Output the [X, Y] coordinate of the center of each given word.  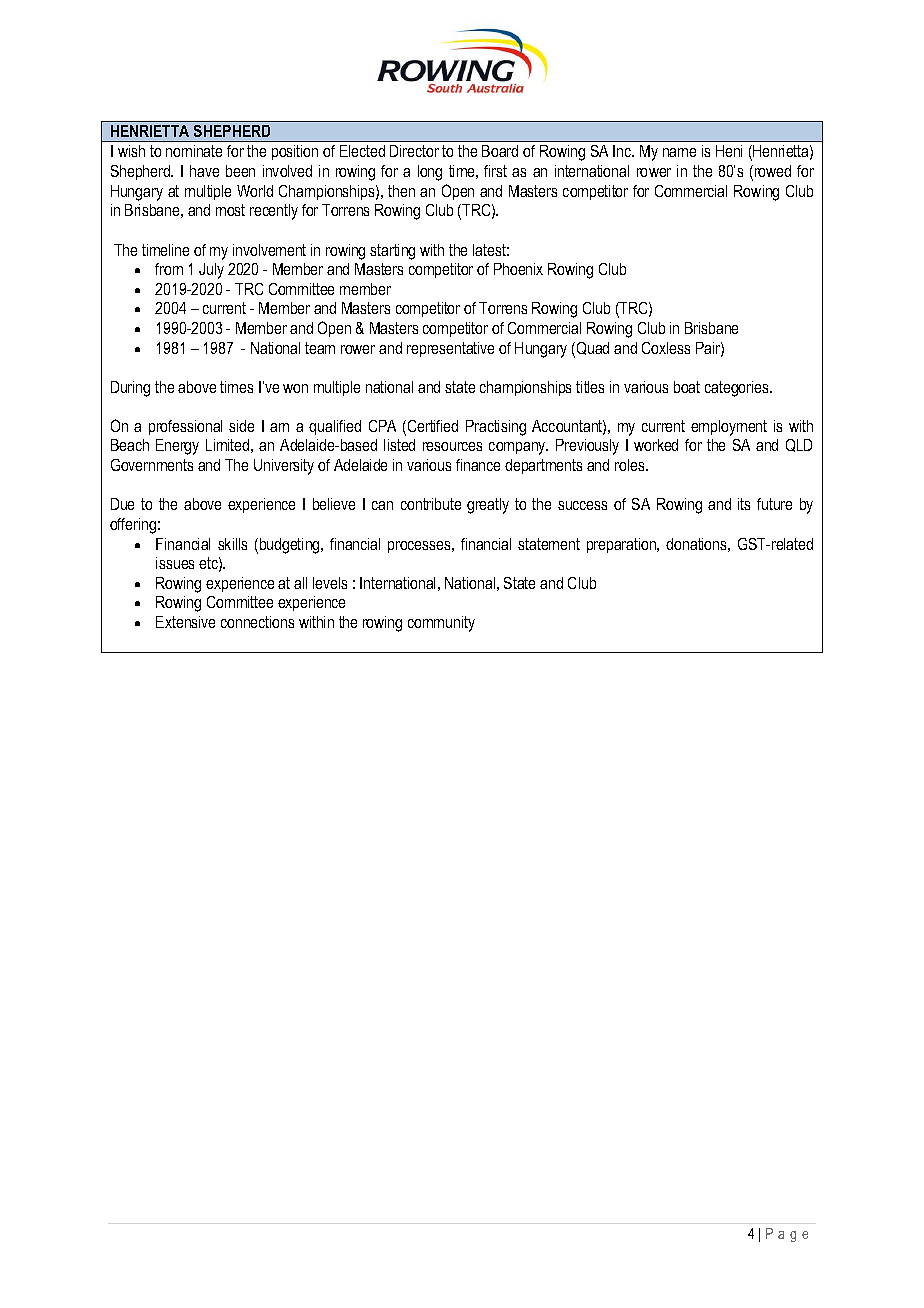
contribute [431, 504]
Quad [591, 349]
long [430, 173]
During [130, 389]
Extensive [185, 622]
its [744, 504]
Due [122, 504]
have [204, 171]
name [679, 152]
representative [450, 349]
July [211, 271]
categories [738, 389]
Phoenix [518, 269]
